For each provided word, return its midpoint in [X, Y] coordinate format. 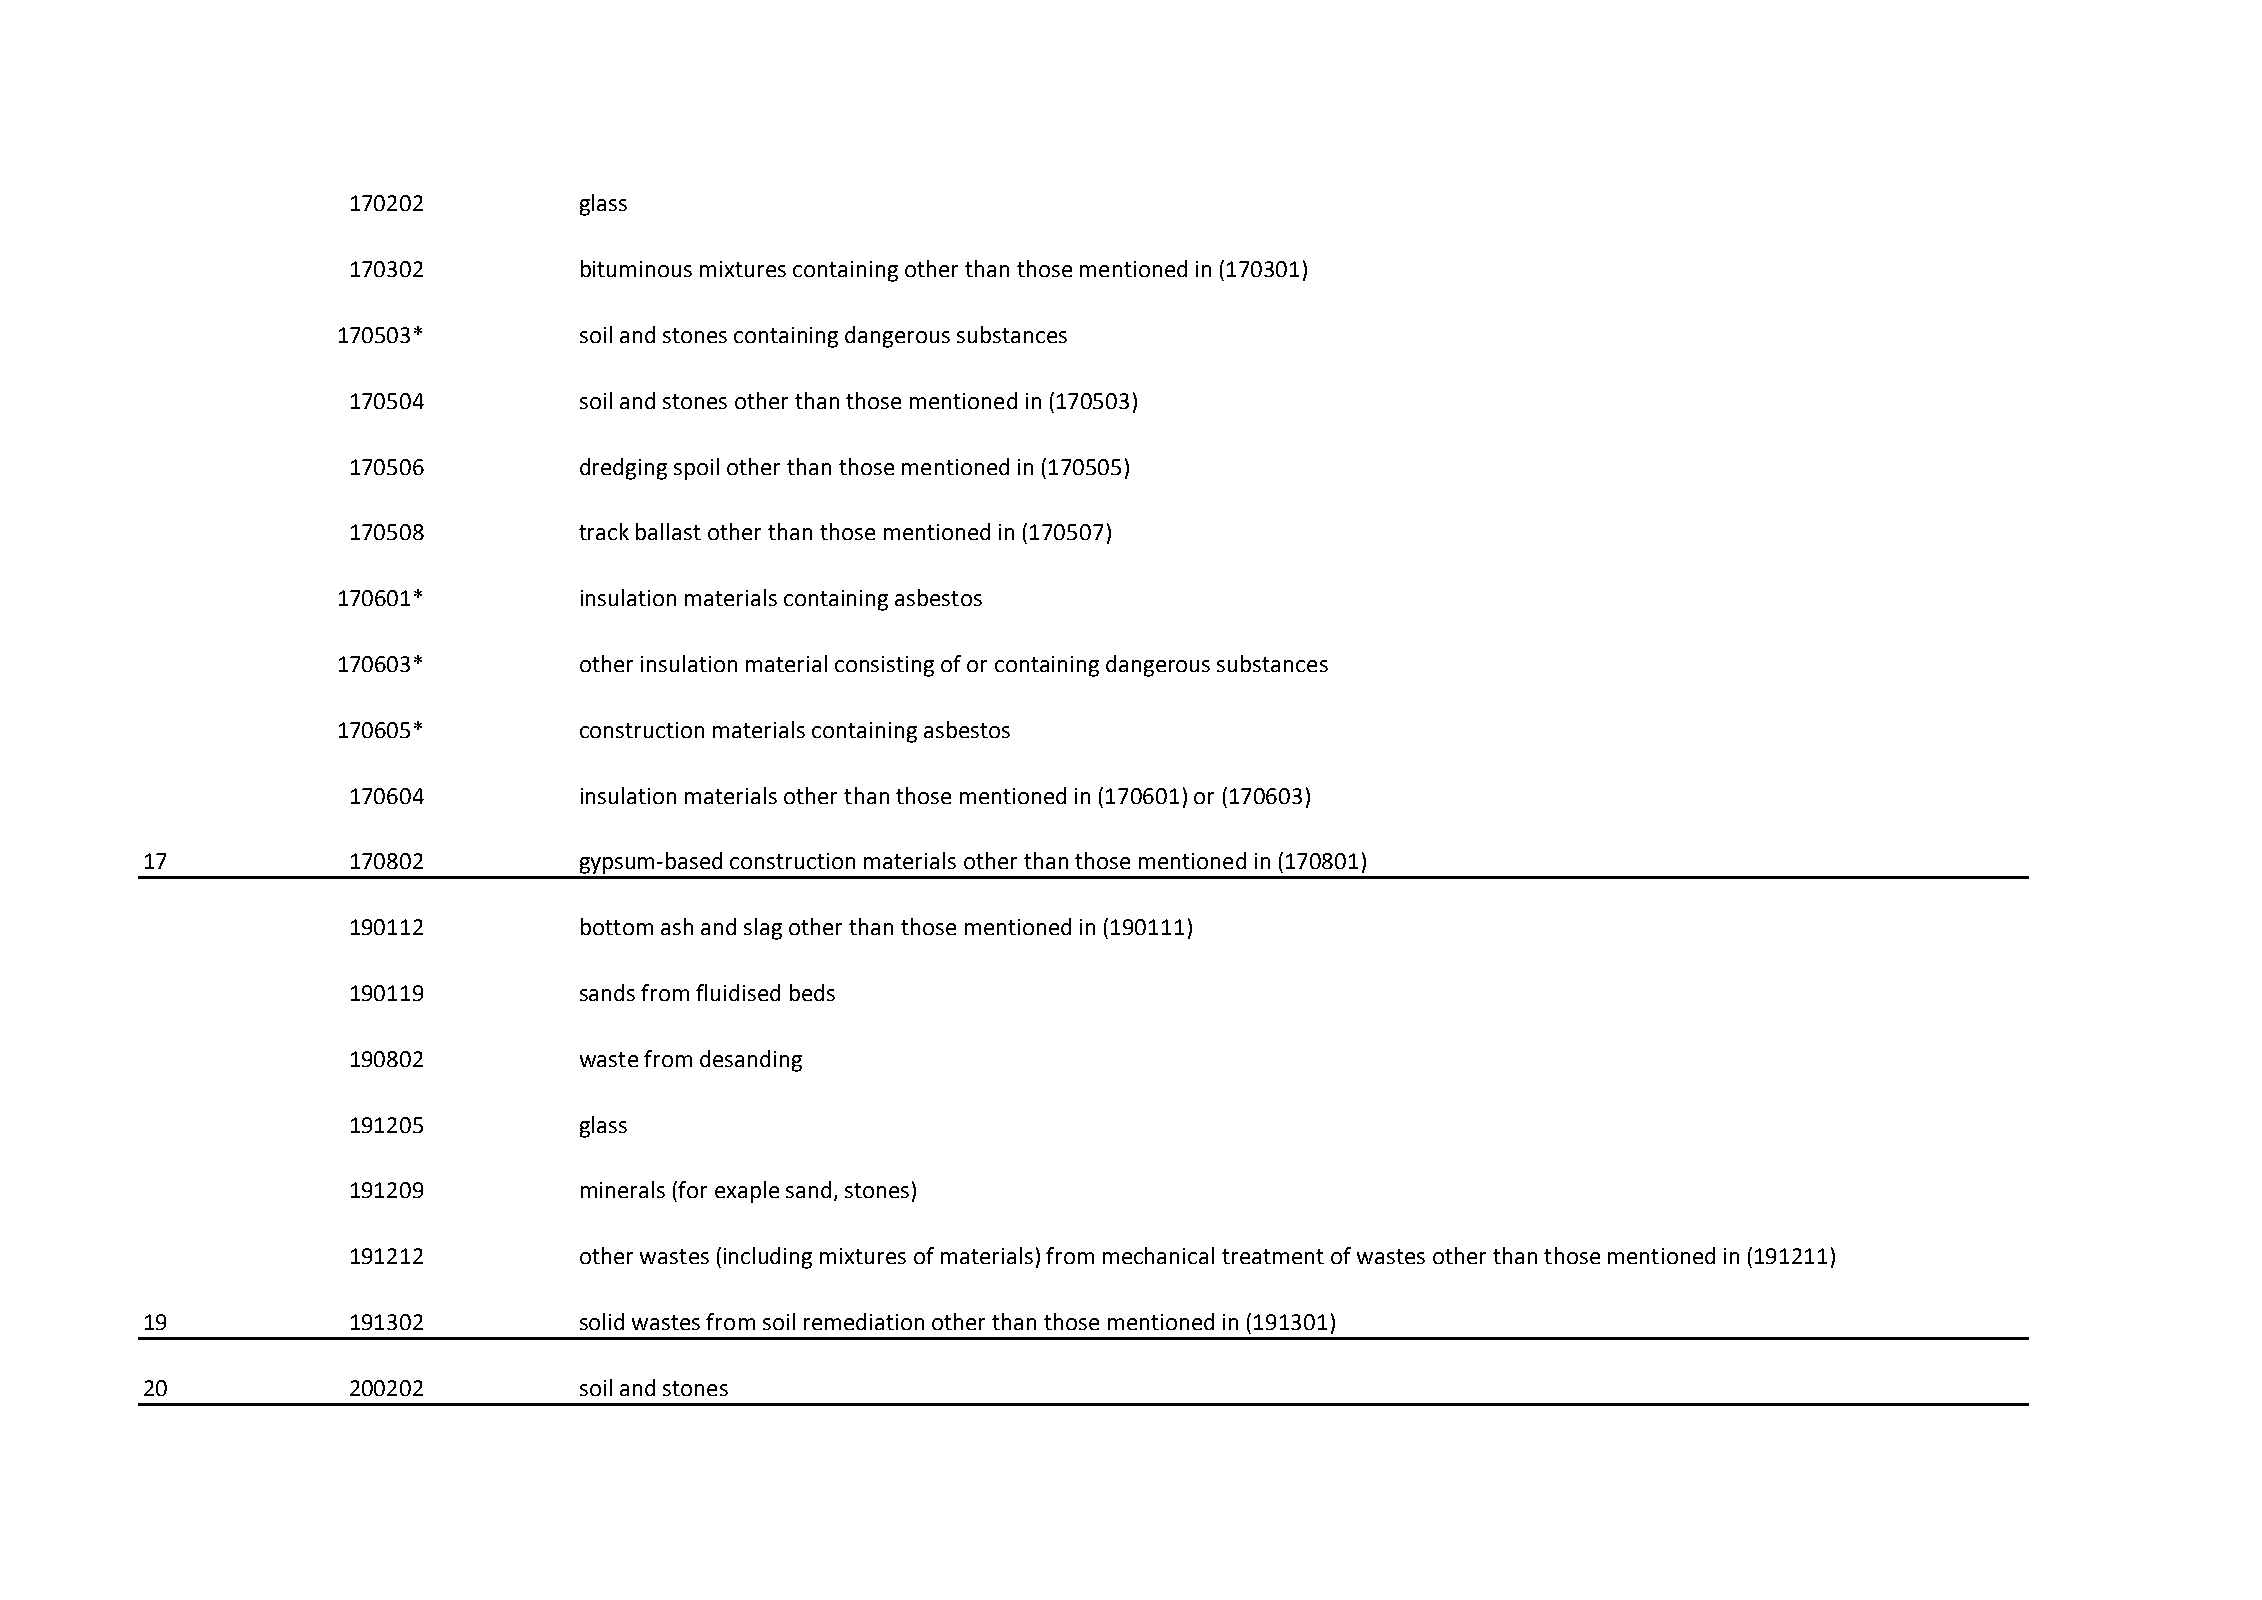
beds [812, 992]
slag [763, 929]
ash [677, 926]
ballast [668, 531]
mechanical [1158, 1255]
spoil [696, 469]
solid [602, 1321]
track [604, 531]
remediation [864, 1321]
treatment [1273, 1256]
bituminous [636, 268]
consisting [884, 666]
